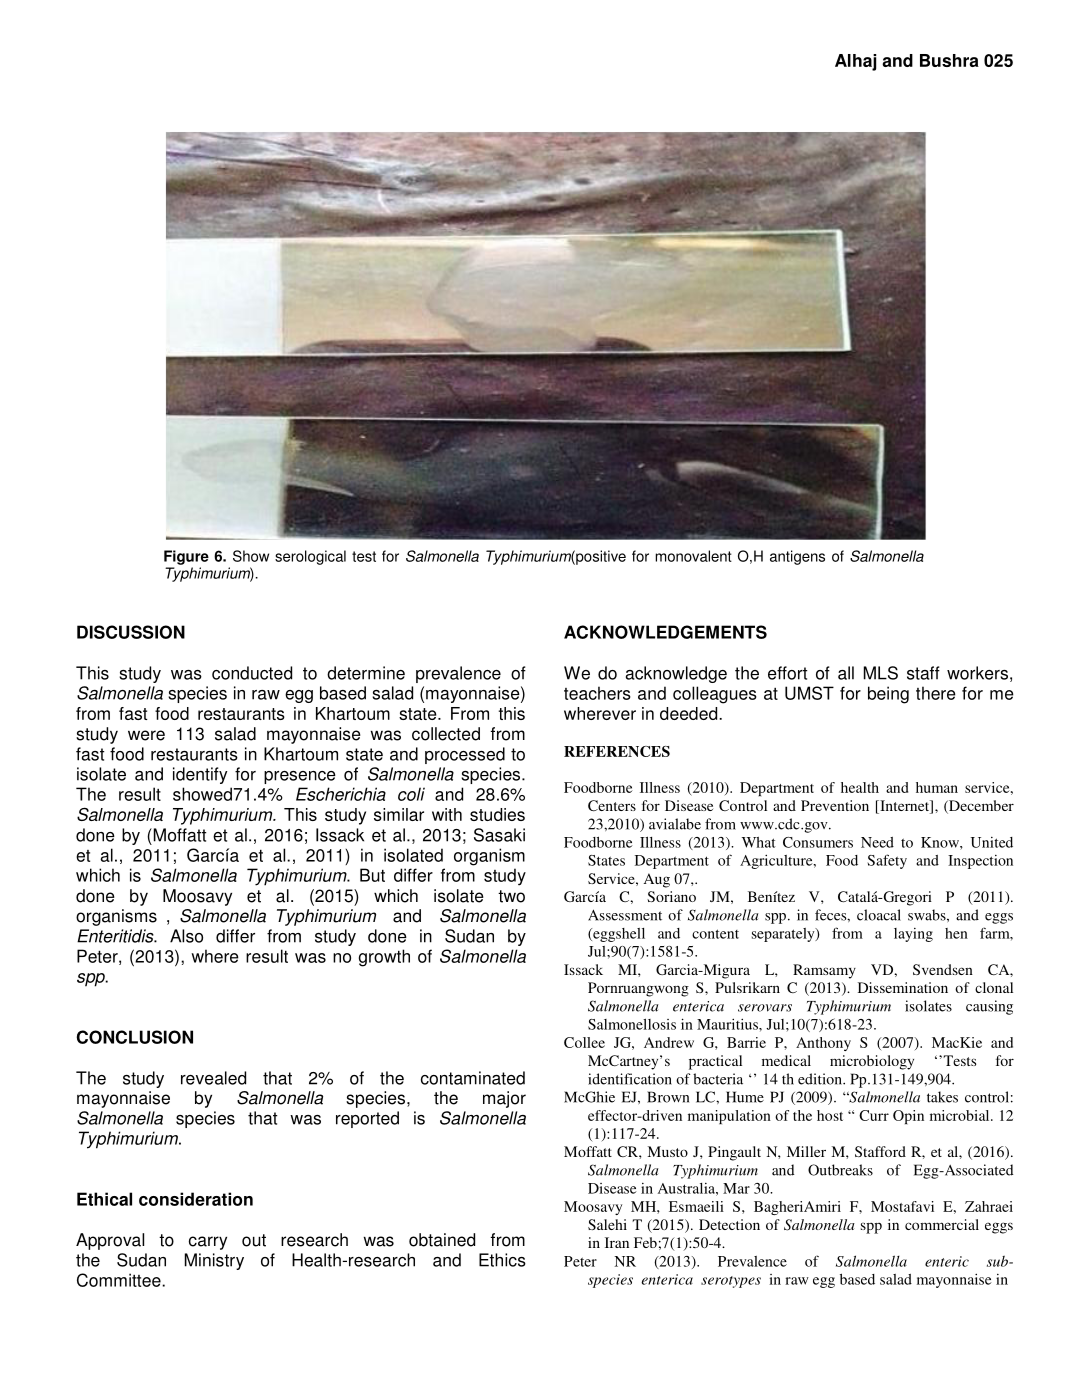 The width and height of the screenshot is (1077, 1394). Describe the element at coordinates (797, 557) in the screenshot. I see `antigens` at that location.
